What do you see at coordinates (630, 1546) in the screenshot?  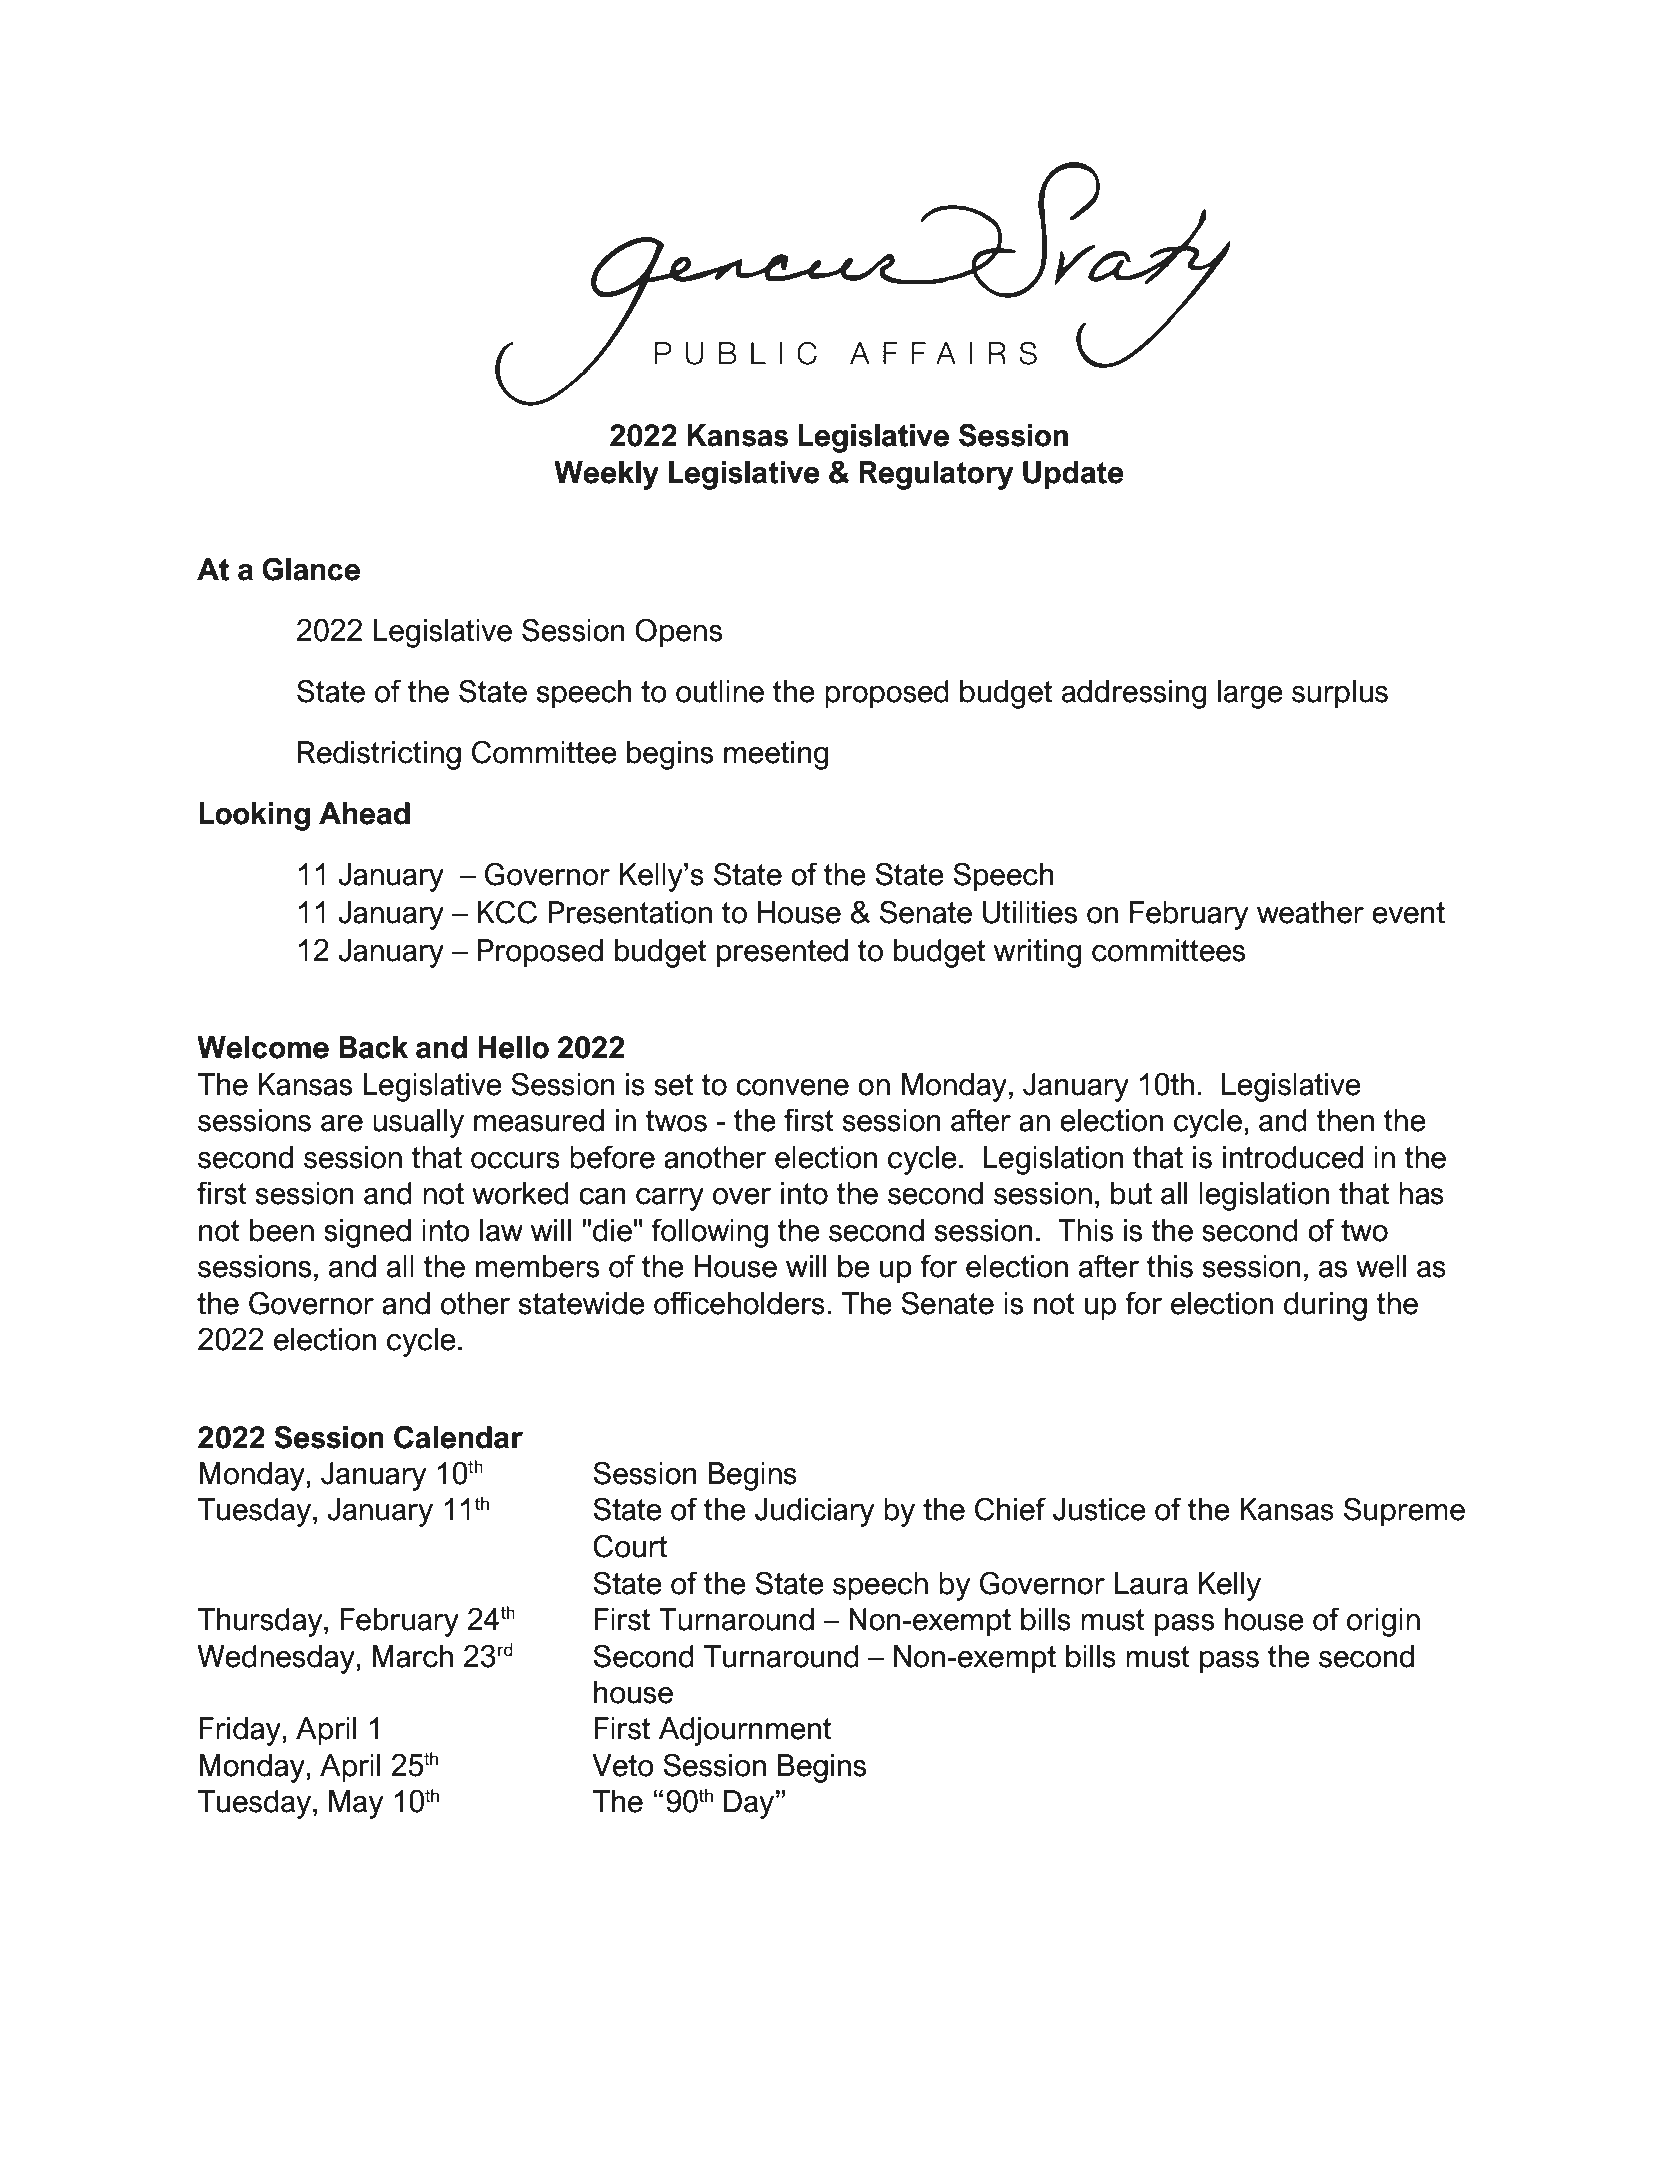 I see `Court` at bounding box center [630, 1546].
